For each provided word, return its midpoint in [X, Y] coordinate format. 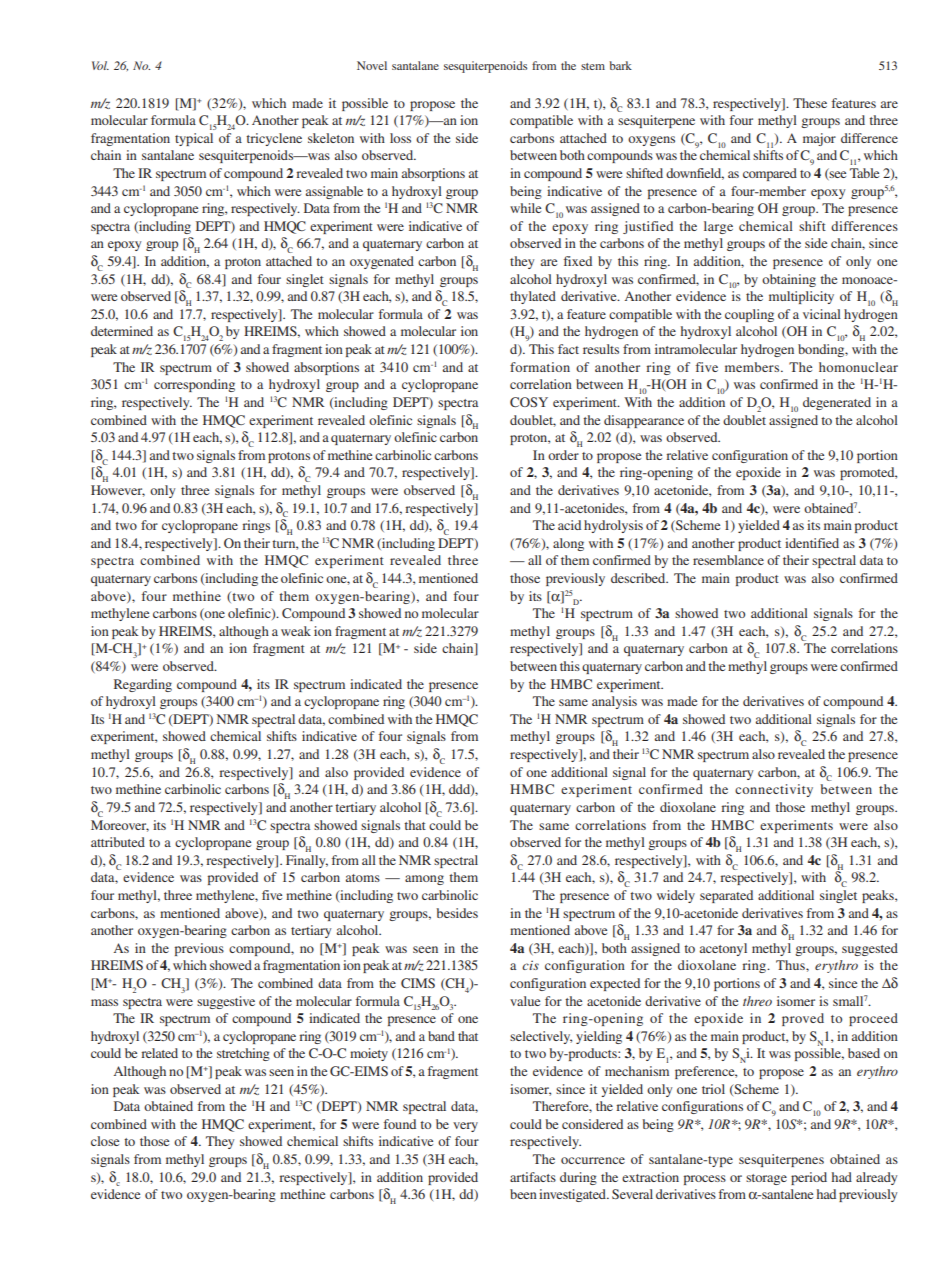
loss [400, 138]
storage [766, 1179]
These [810, 103]
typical [194, 139]
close [105, 1141]
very [465, 1127]
